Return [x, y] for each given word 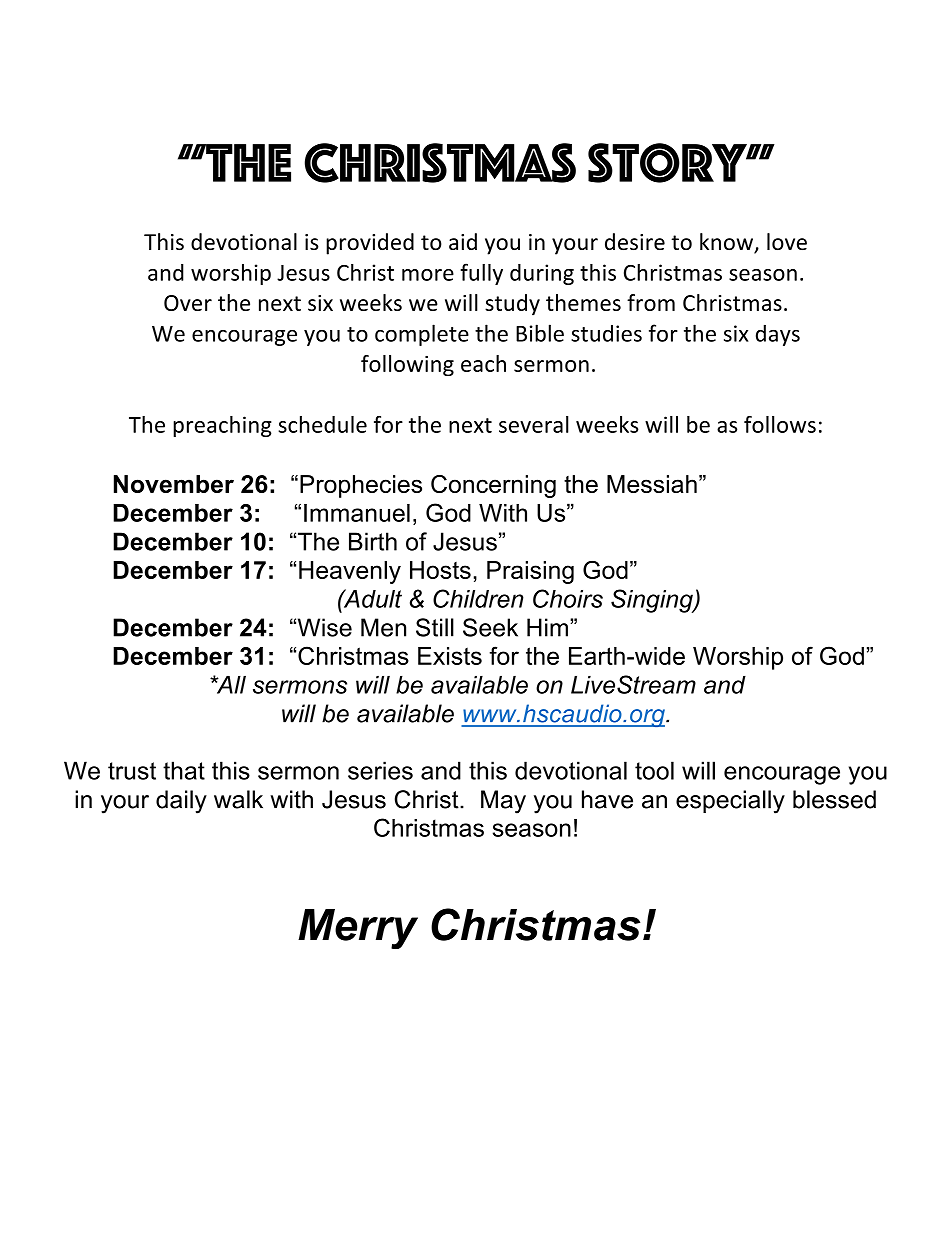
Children [478, 598]
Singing [653, 601]
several [534, 424]
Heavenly [350, 572]
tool [654, 770]
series [380, 770]
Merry [358, 929]
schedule [322, 424]
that [184, 770]
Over [188, 303]
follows [780, 424]
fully [481, 274]
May [503, 802]
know [727, 243]
